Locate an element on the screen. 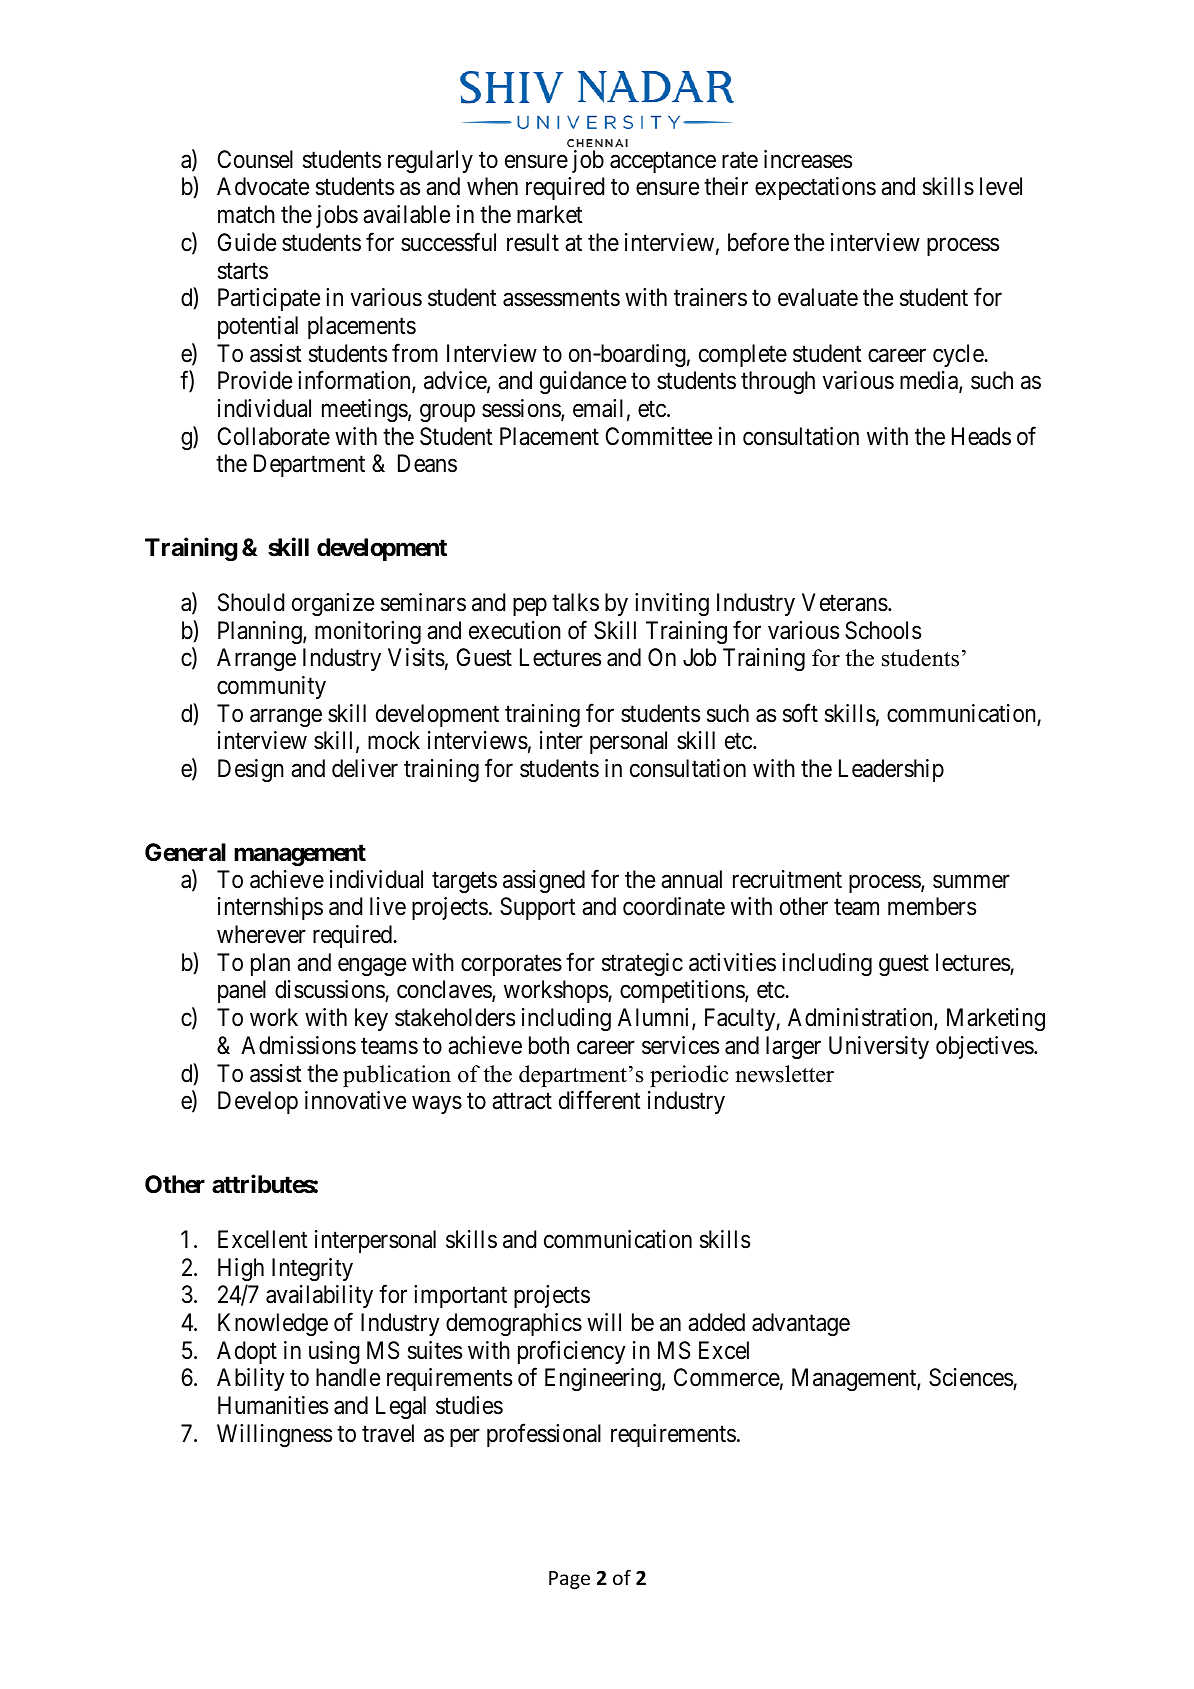 Image resolution: width=1194 pixels, height=1689 pixels. Provide is located at coordinates (255, 380).
